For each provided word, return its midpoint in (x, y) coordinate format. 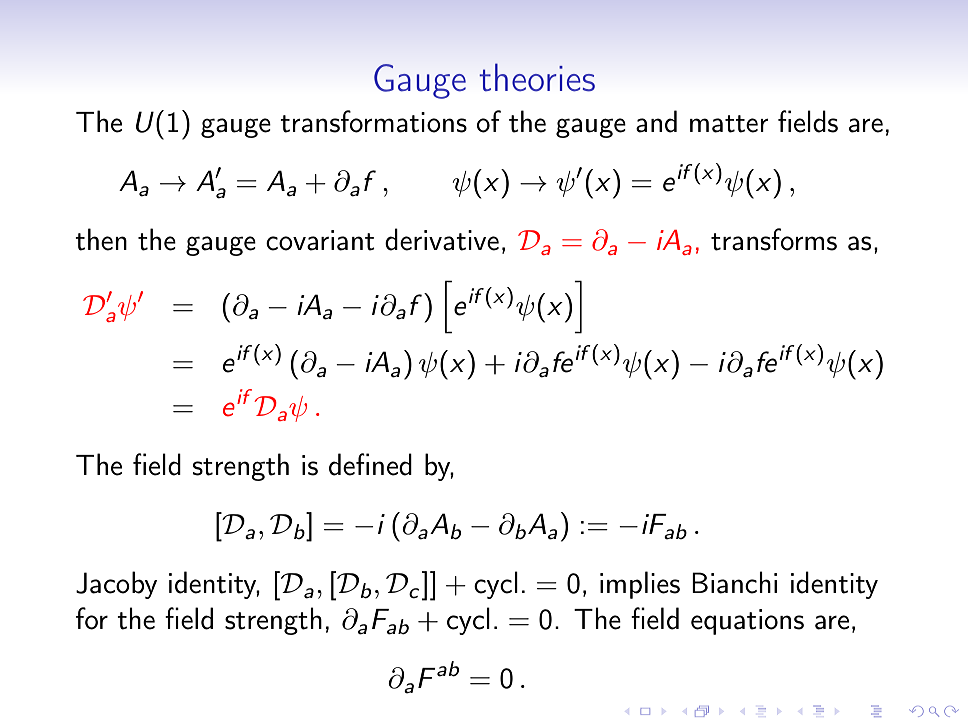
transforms (774, 239)
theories (537, 77)
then (101, 239)
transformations (373, 121)
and (656, 121)
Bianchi (734, 582)
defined (370, 464)
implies (640, 585)
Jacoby (116, 585)
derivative (442, 239)
